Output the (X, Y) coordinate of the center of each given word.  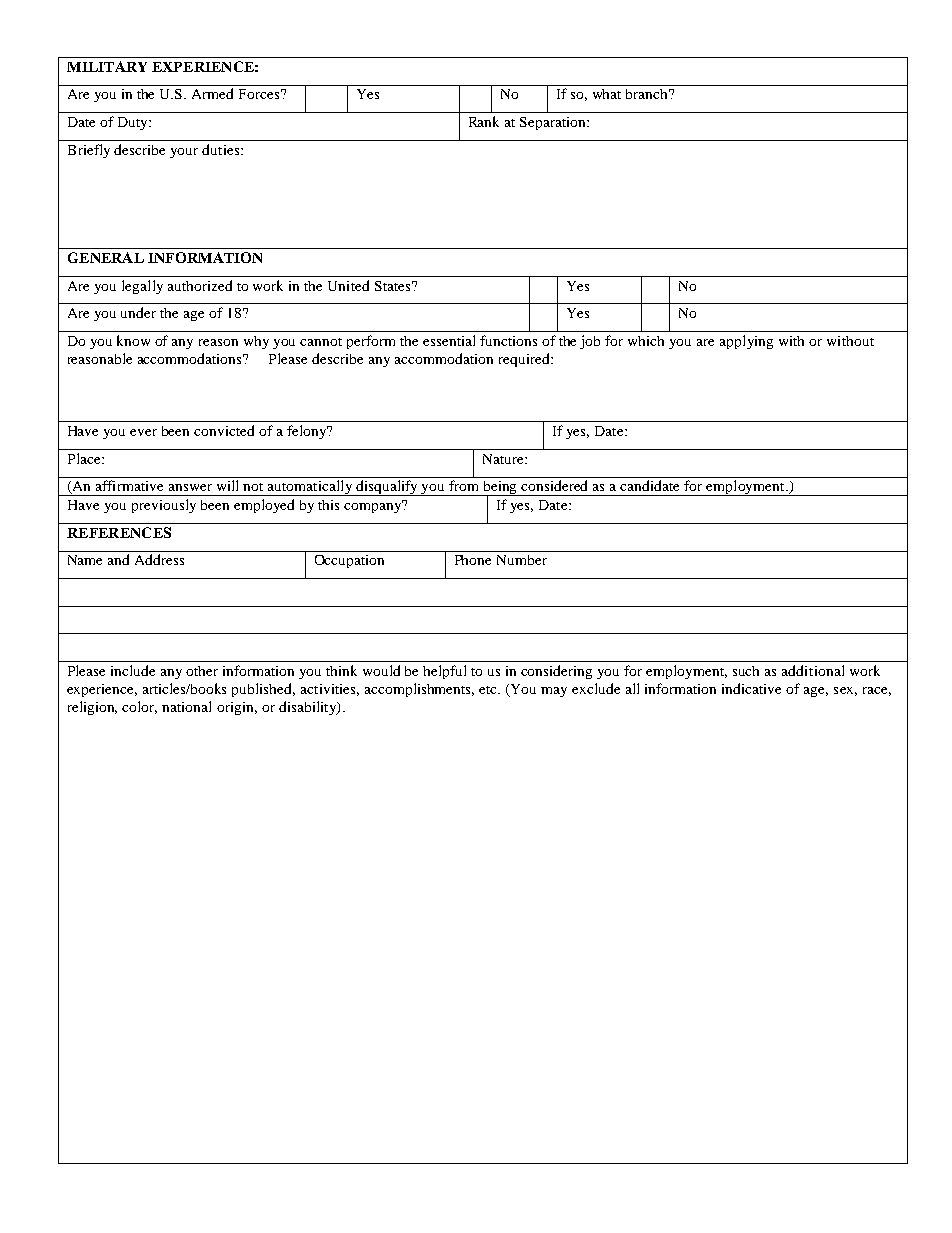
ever (143, 432)
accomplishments (419, 690)
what (607, 94)
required (525, 360)
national (186, 706)
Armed (212, 93)
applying (746, 342)
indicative (751, 688)
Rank (484, 121)
